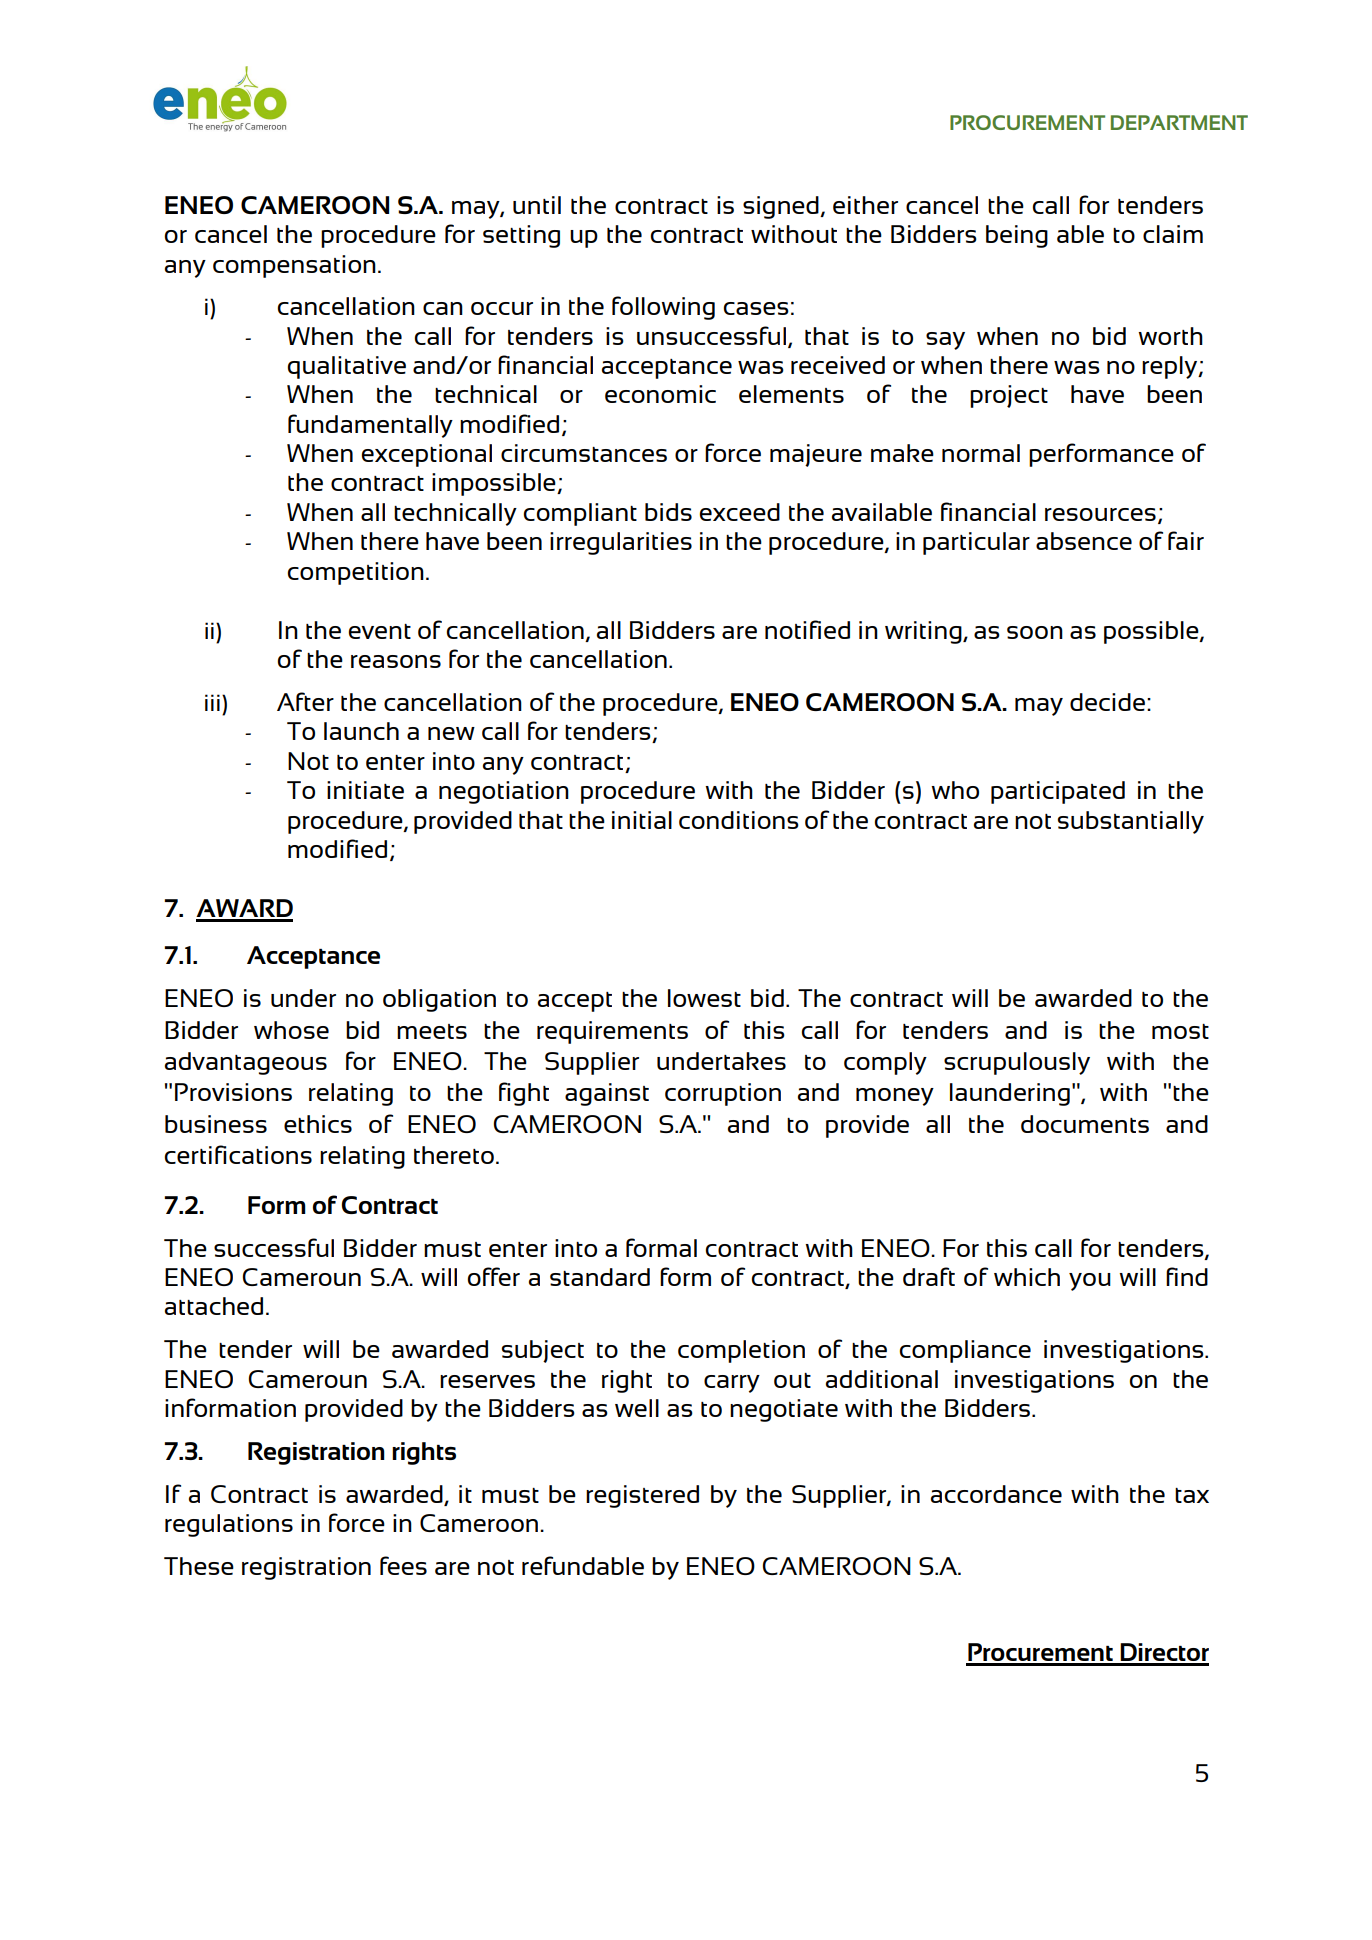 The width and height of the screenshot is (1372, 1940). I want to click on substantially, so click(1131, 822).
